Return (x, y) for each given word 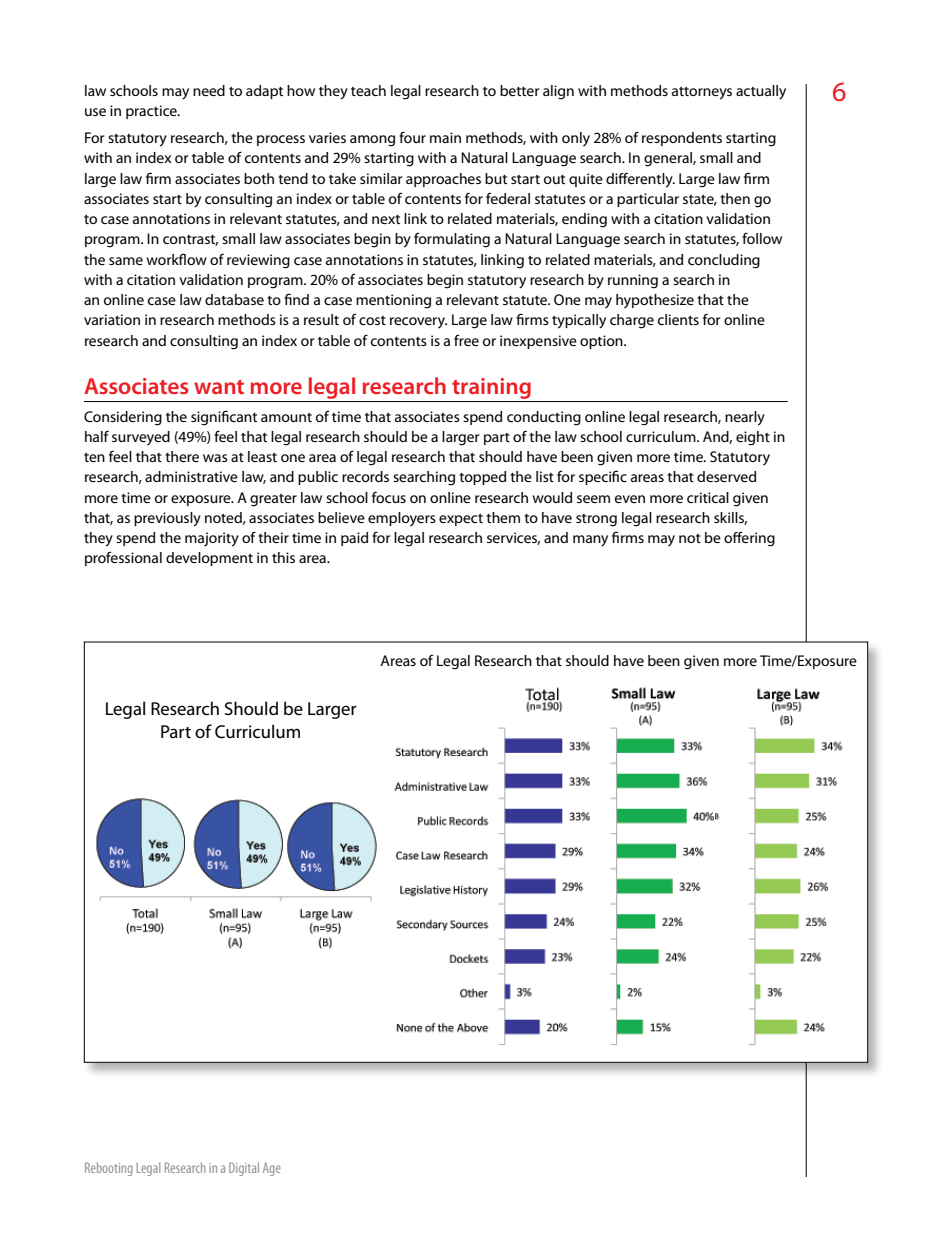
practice (152, 112)
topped (482, 478)
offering (749, 539)
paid (354, 539)
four (412, 137)
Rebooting (108, 1169)
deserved (726, 476)
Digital (244, 1169)
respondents (682, 139)
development (209, 559)
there (182, 456)
